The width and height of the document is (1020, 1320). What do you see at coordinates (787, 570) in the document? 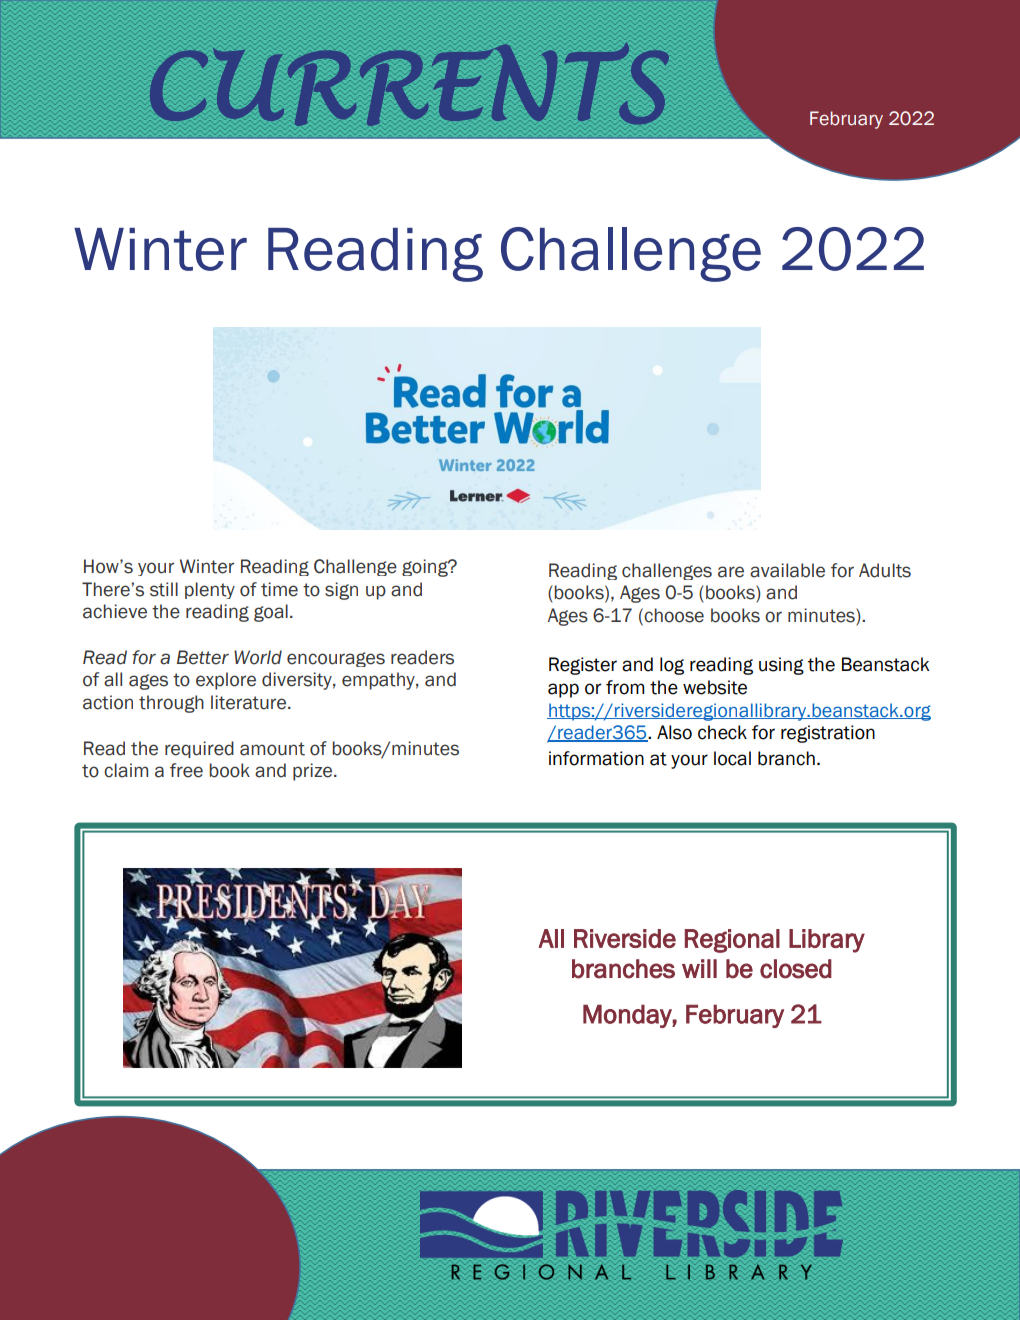
I see `available` at bounding box center [787, 570].
